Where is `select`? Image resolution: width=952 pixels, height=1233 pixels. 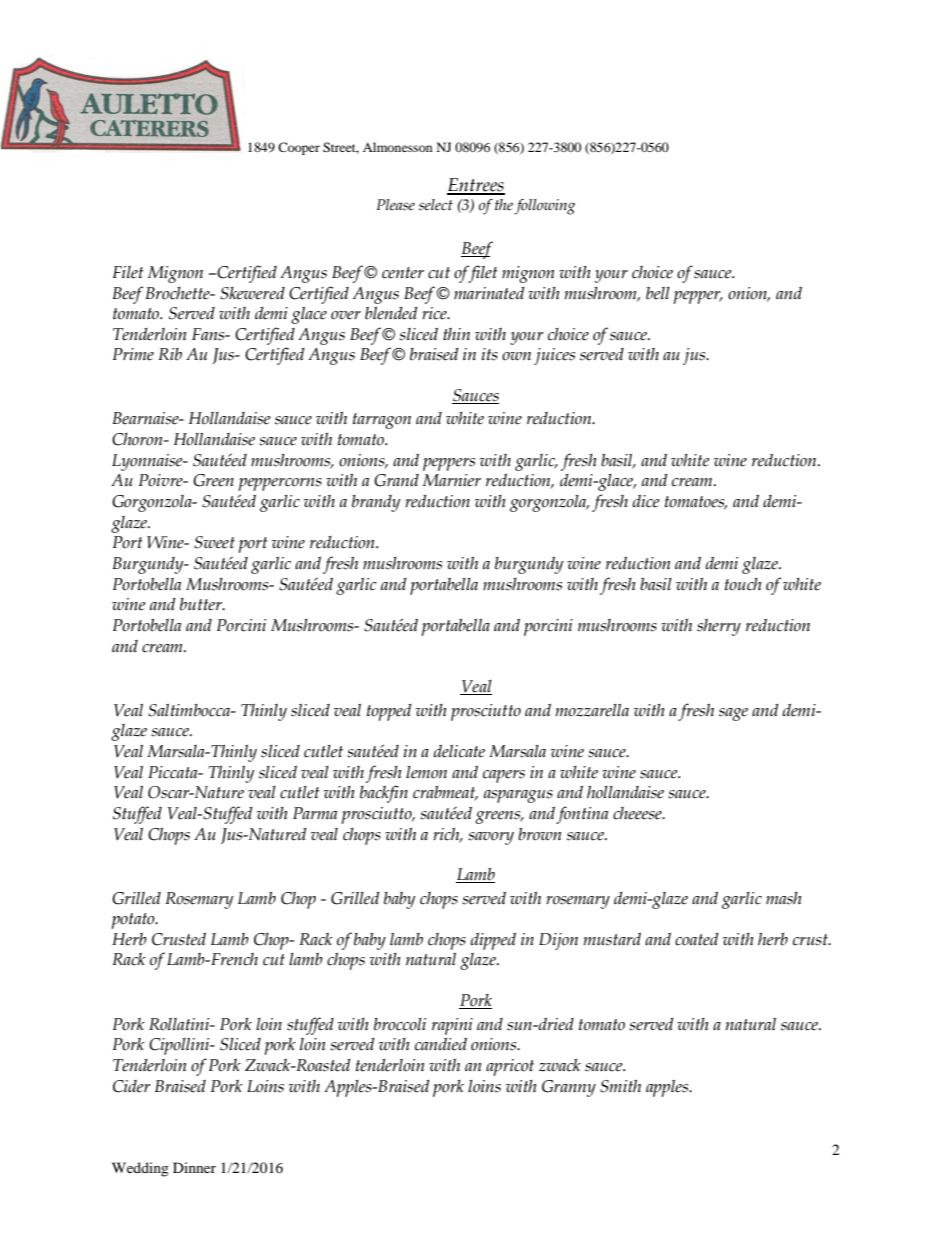 select is located at coordinates (436, 205).
